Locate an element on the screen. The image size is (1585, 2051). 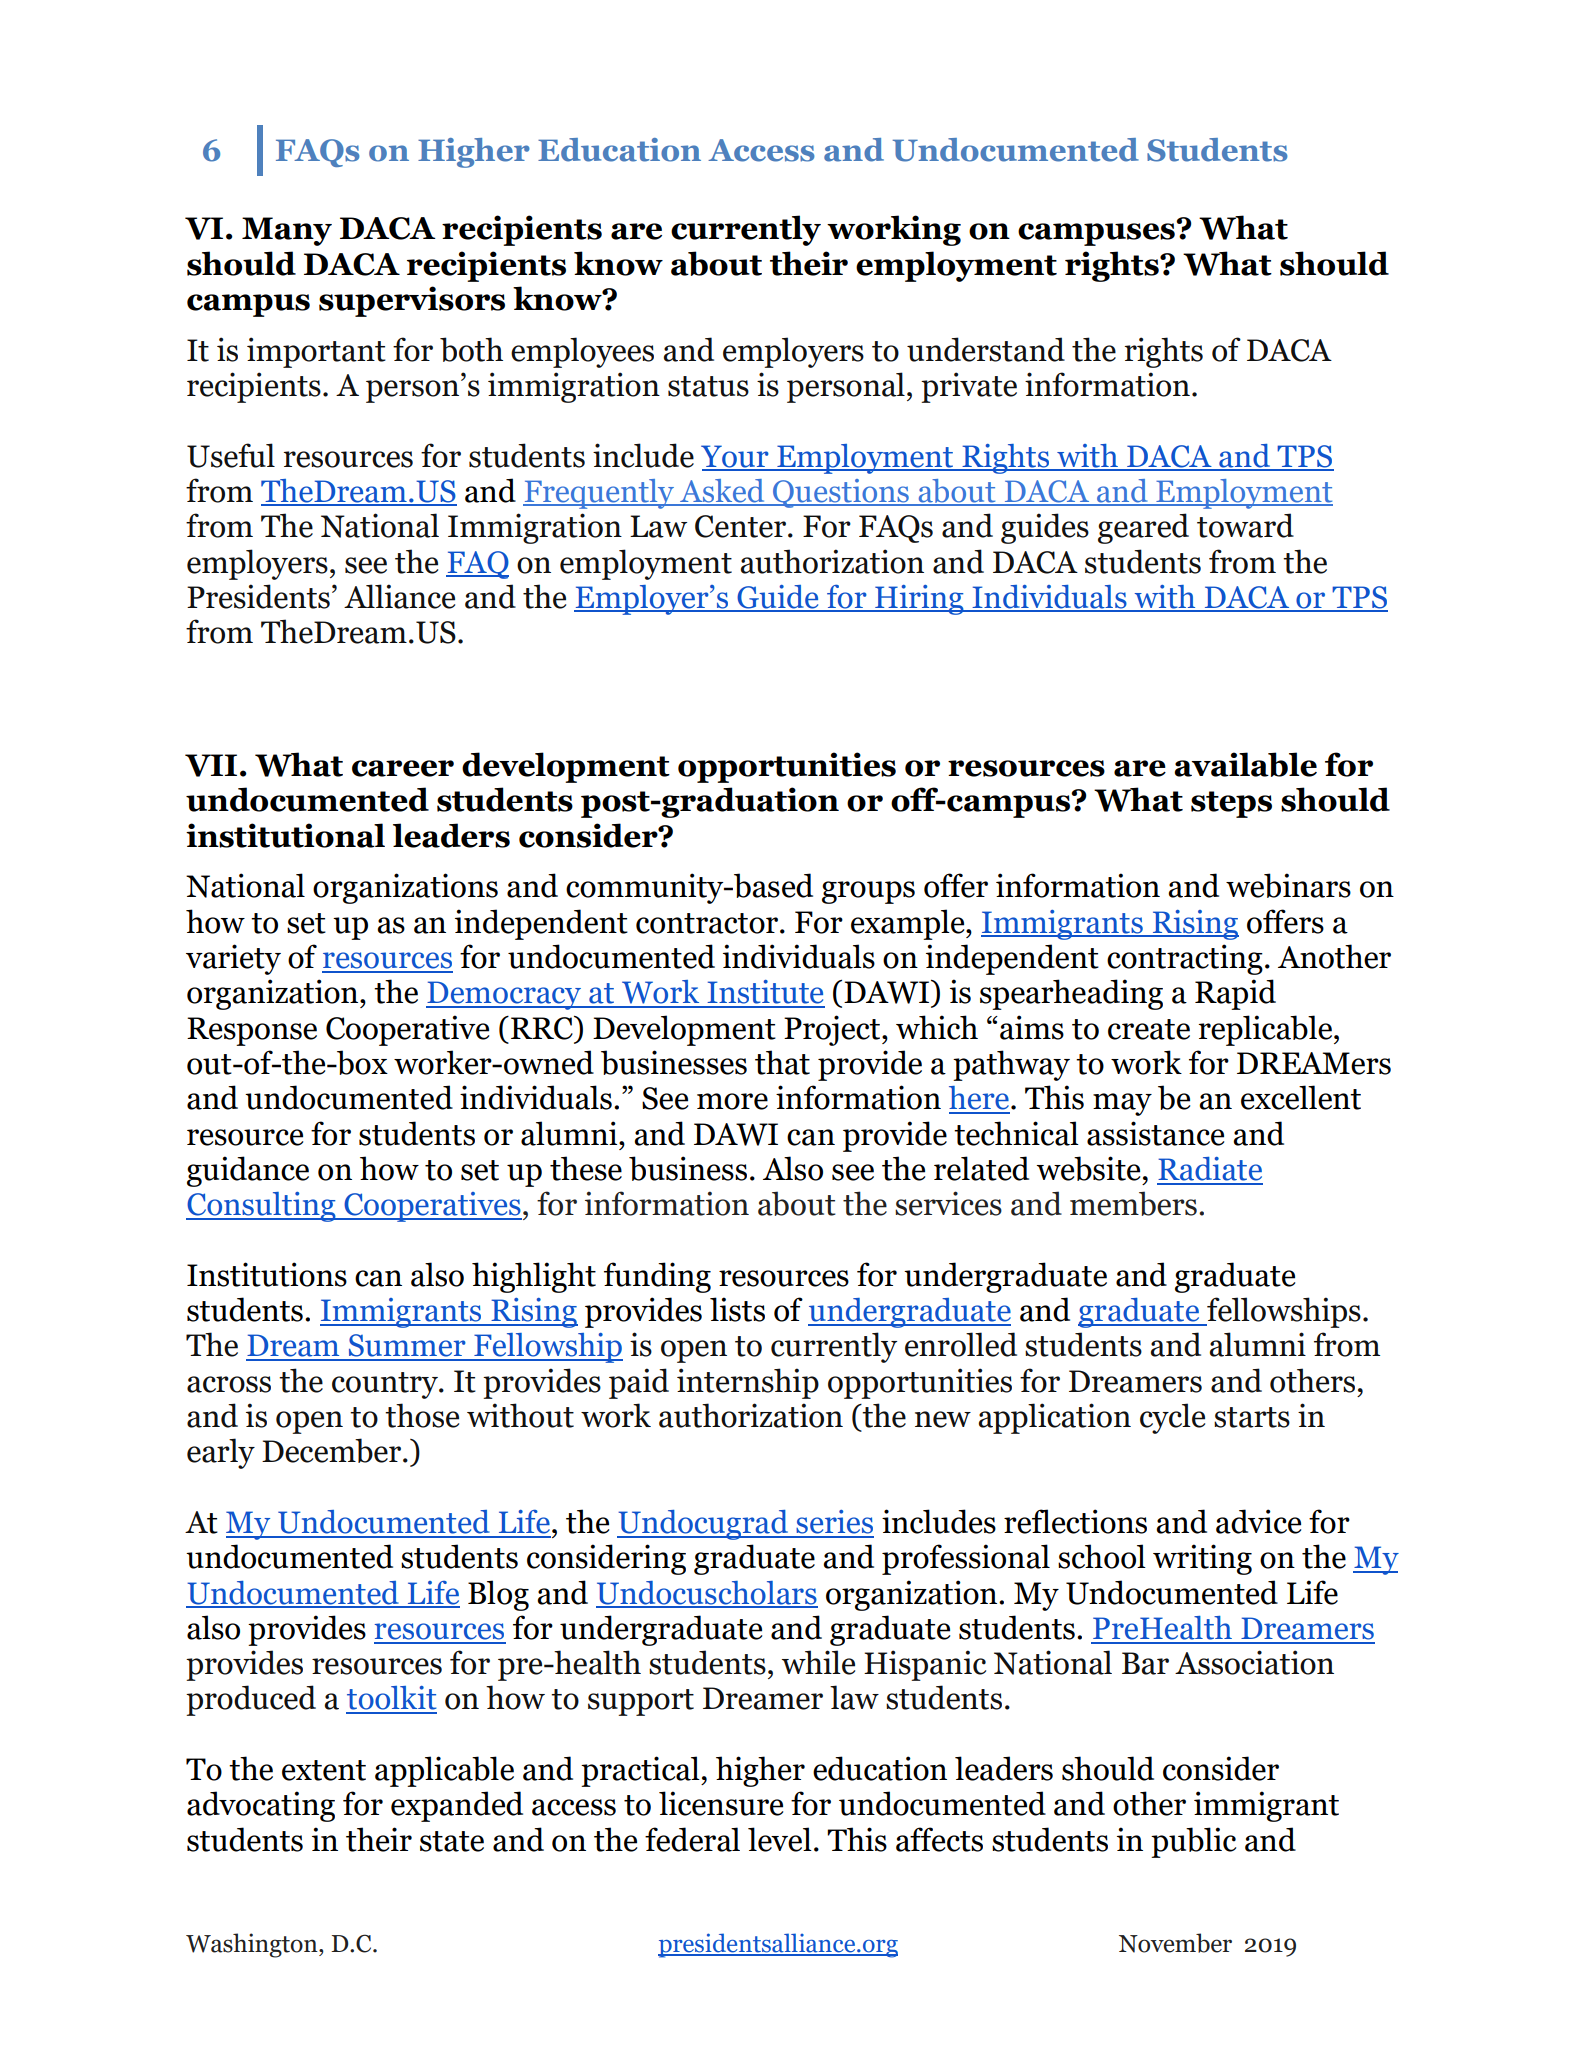
Response is located at coordinates (252, 1031).
